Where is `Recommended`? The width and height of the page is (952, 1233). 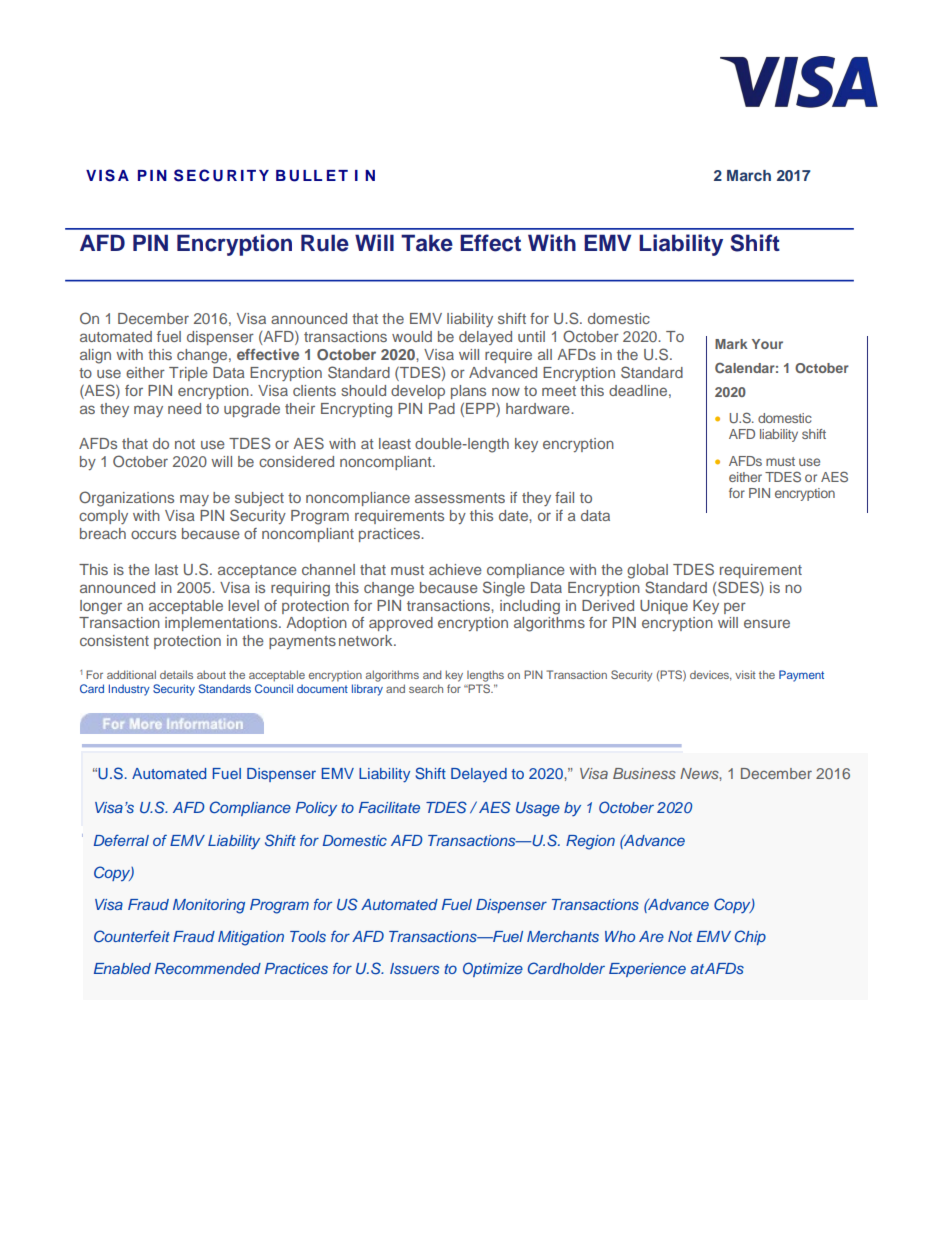
Recommended is located at coordinates (208, 968).
